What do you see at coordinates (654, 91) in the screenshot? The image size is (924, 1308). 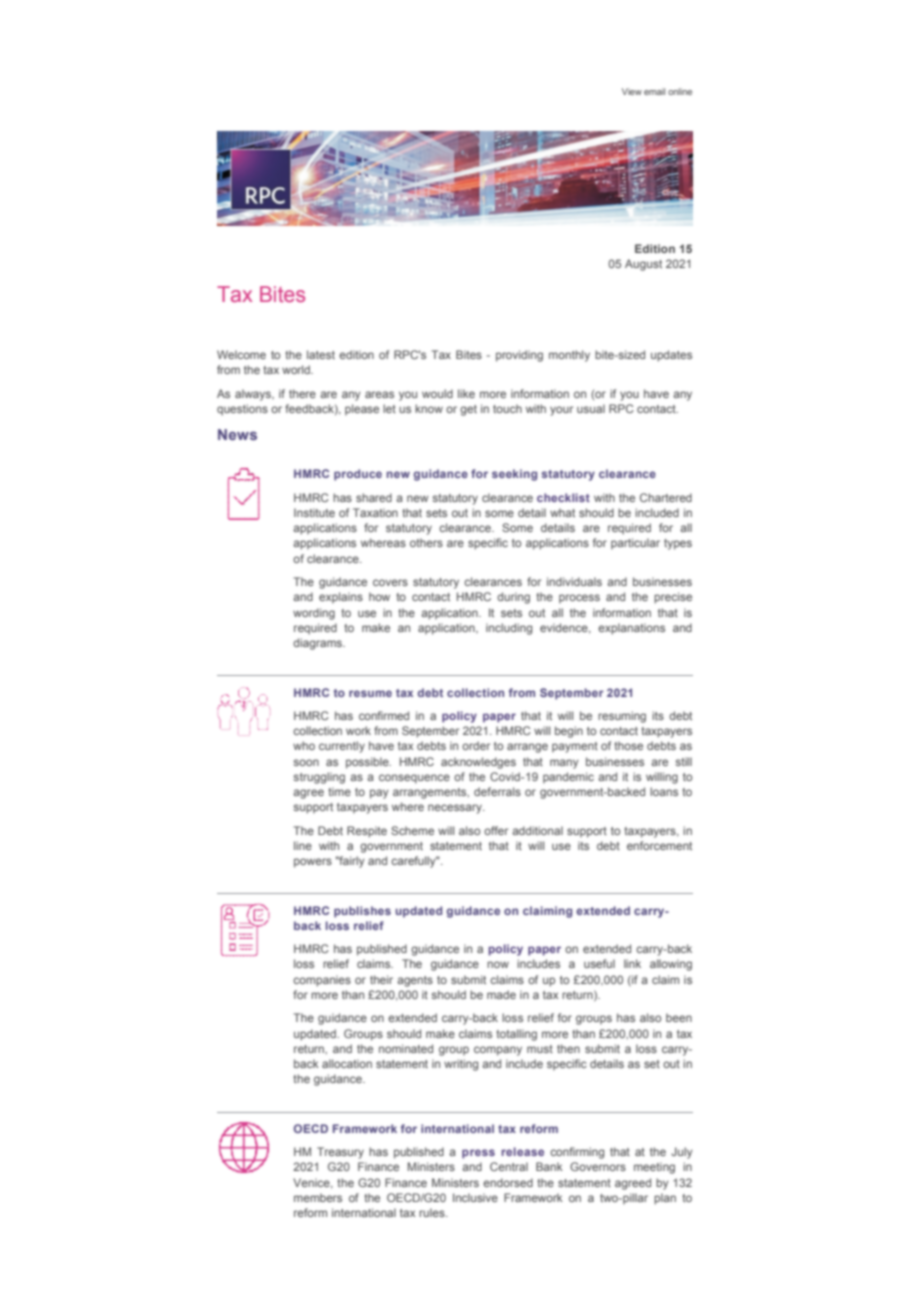 I see `email` at bounding box center [654, 91].
